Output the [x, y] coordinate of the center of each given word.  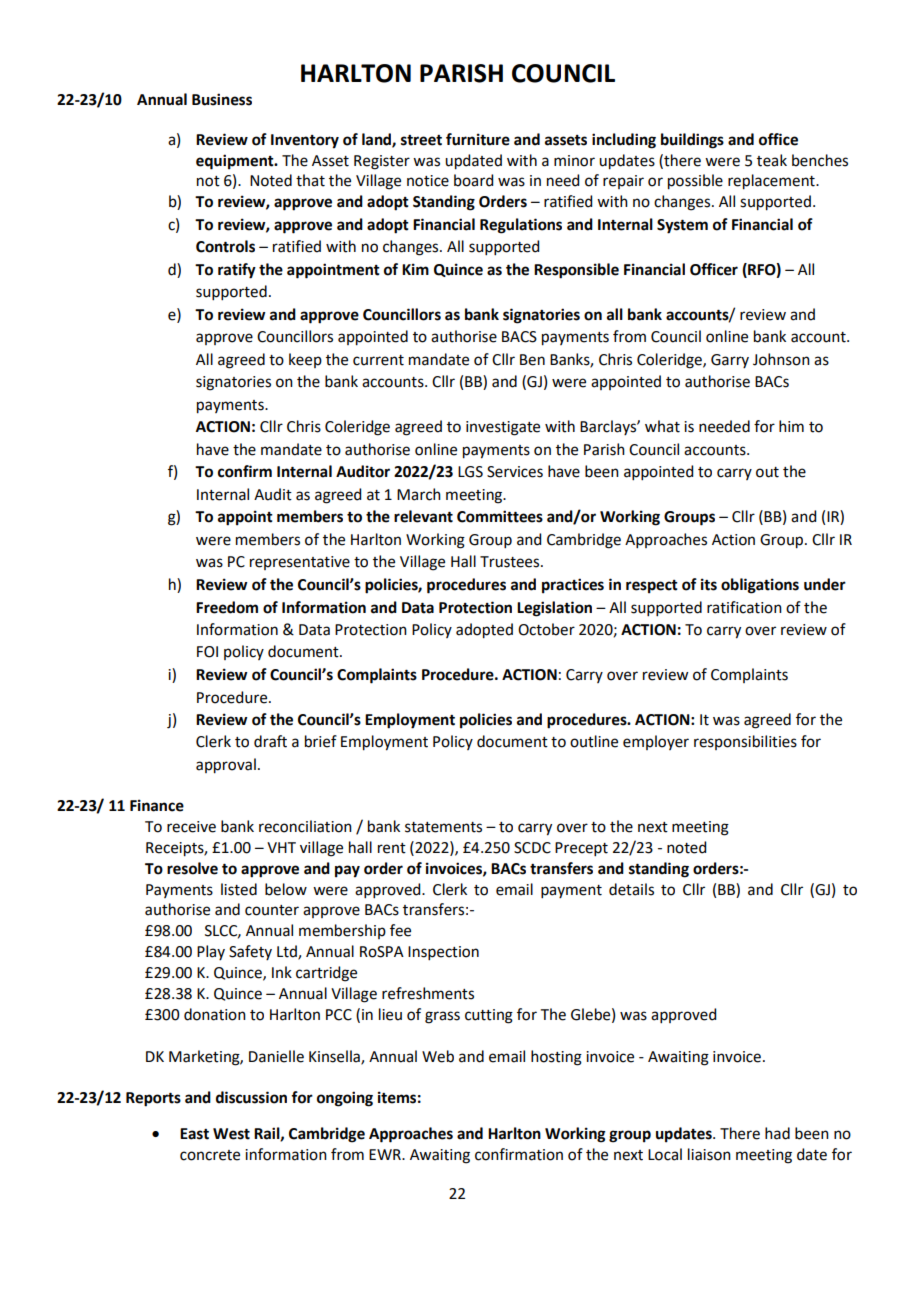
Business [222, 99]
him [791, 426]
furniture [478, 139]
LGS [470, 472]
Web [438, 1056]
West [231, 1134]
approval [226, 766]
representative [300, 563]
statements [443, 827]
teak [772, 160]
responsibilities [745, 742]
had [777, 1133]
